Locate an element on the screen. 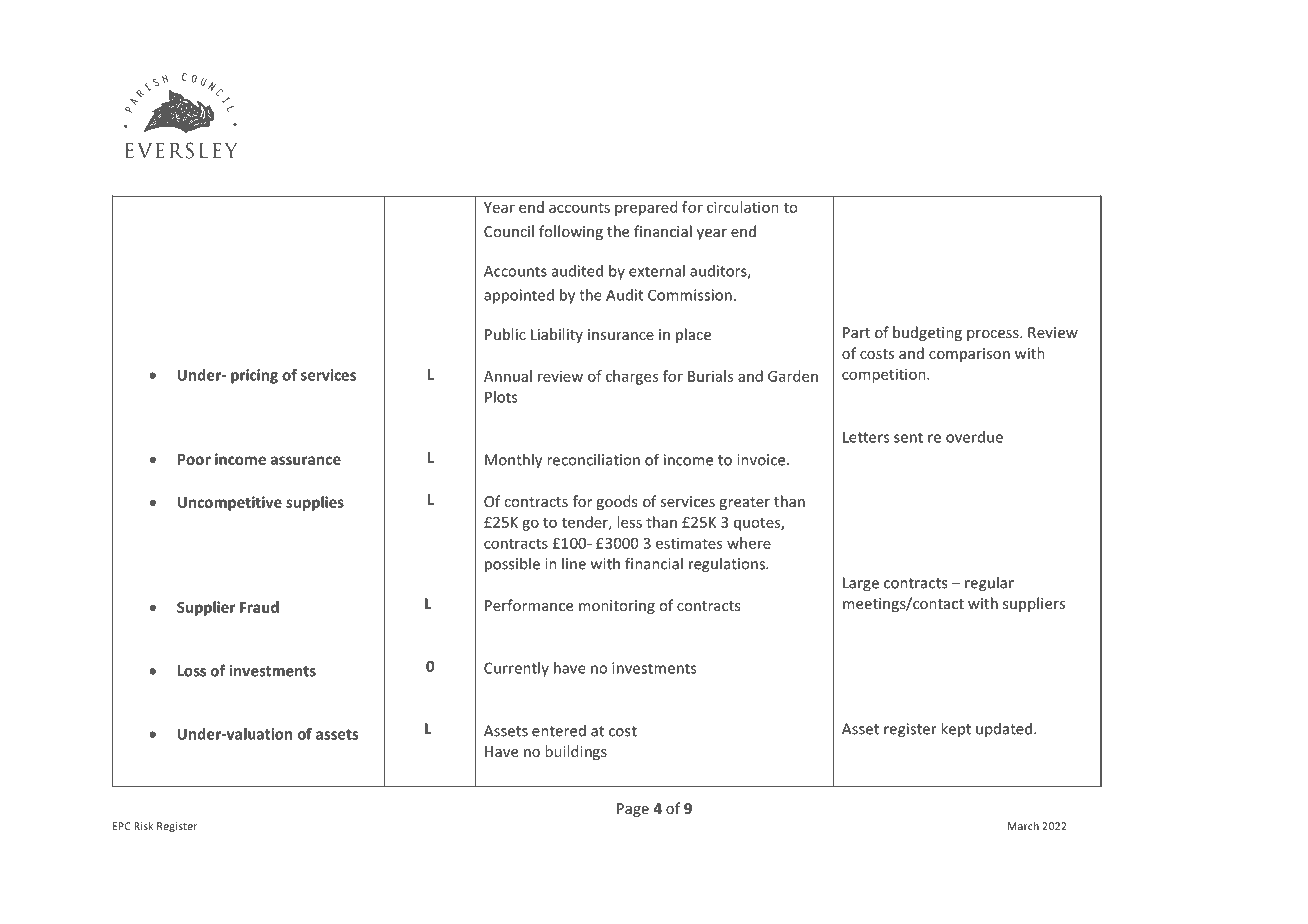 The height and width of the screenshot is (924, 1308). Large is located at coordinates (861, 584).
